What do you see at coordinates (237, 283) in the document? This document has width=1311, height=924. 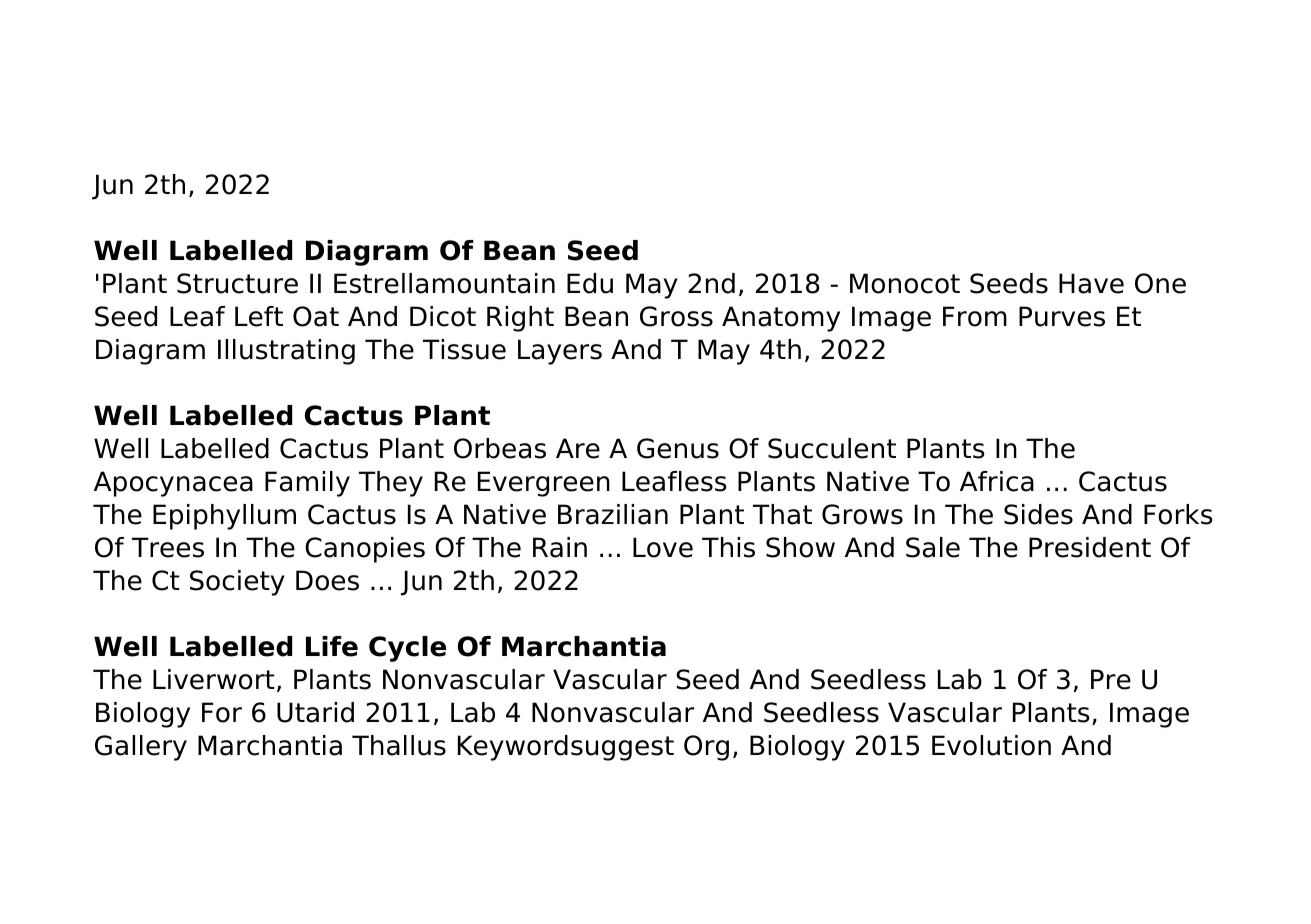 I see `Structure` at bounding box center [237, 283].
